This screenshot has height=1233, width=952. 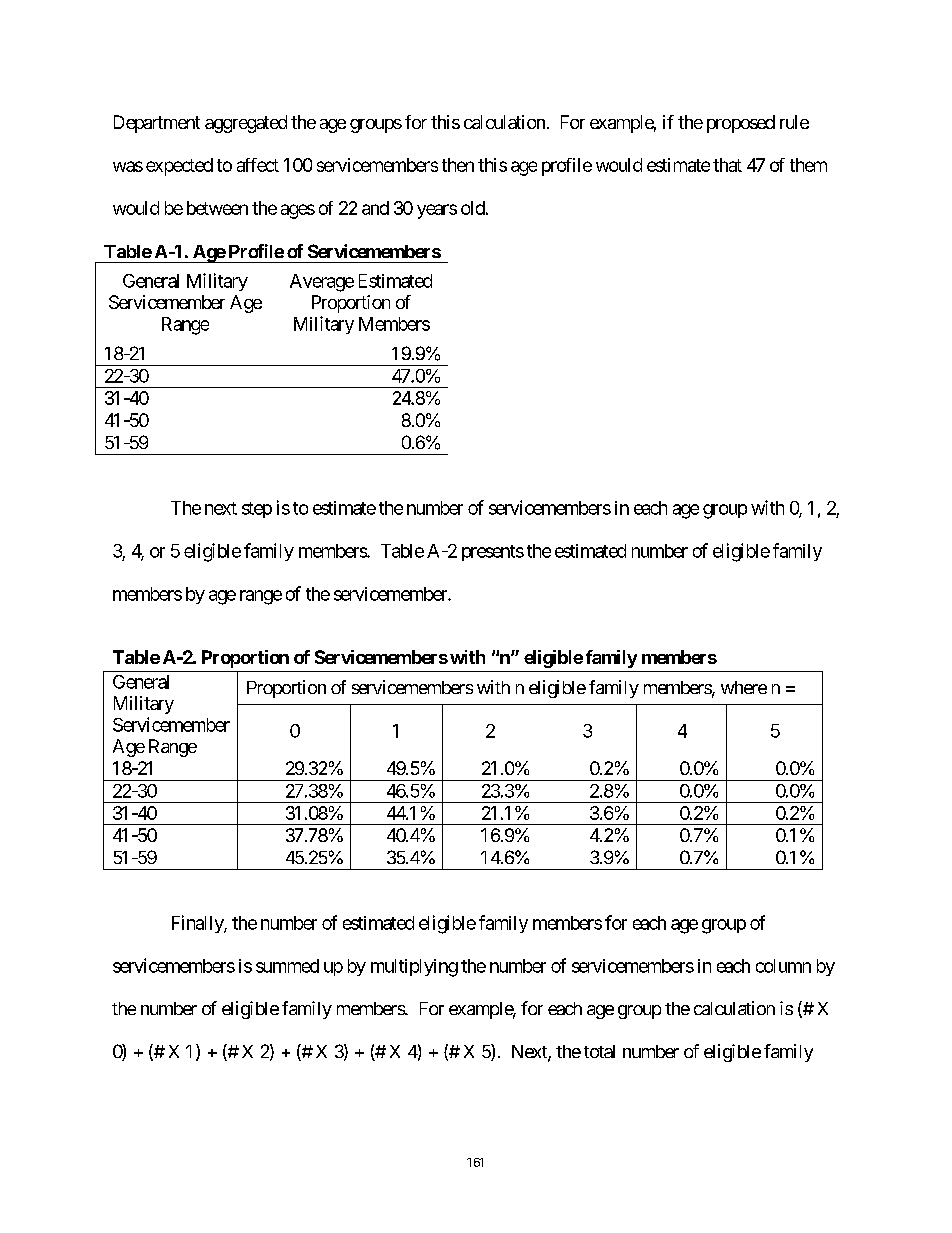 What do you see at coordinates (375, 208) in the screenshot?
I see `and` at bounding box center [375, 208].
